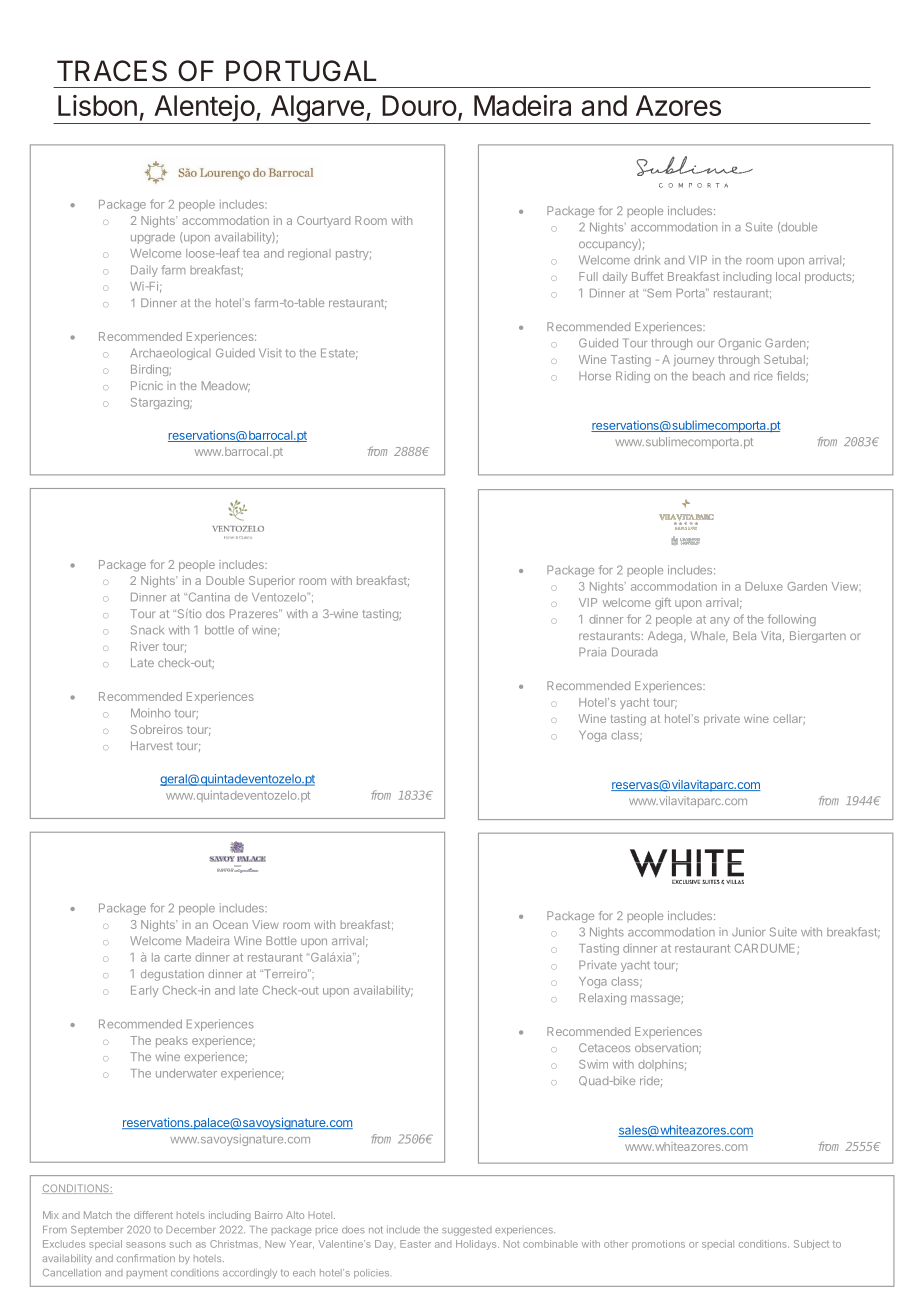  Describe the element at coordinates (317, 109) in the document. I see `Algarve` at that location.
